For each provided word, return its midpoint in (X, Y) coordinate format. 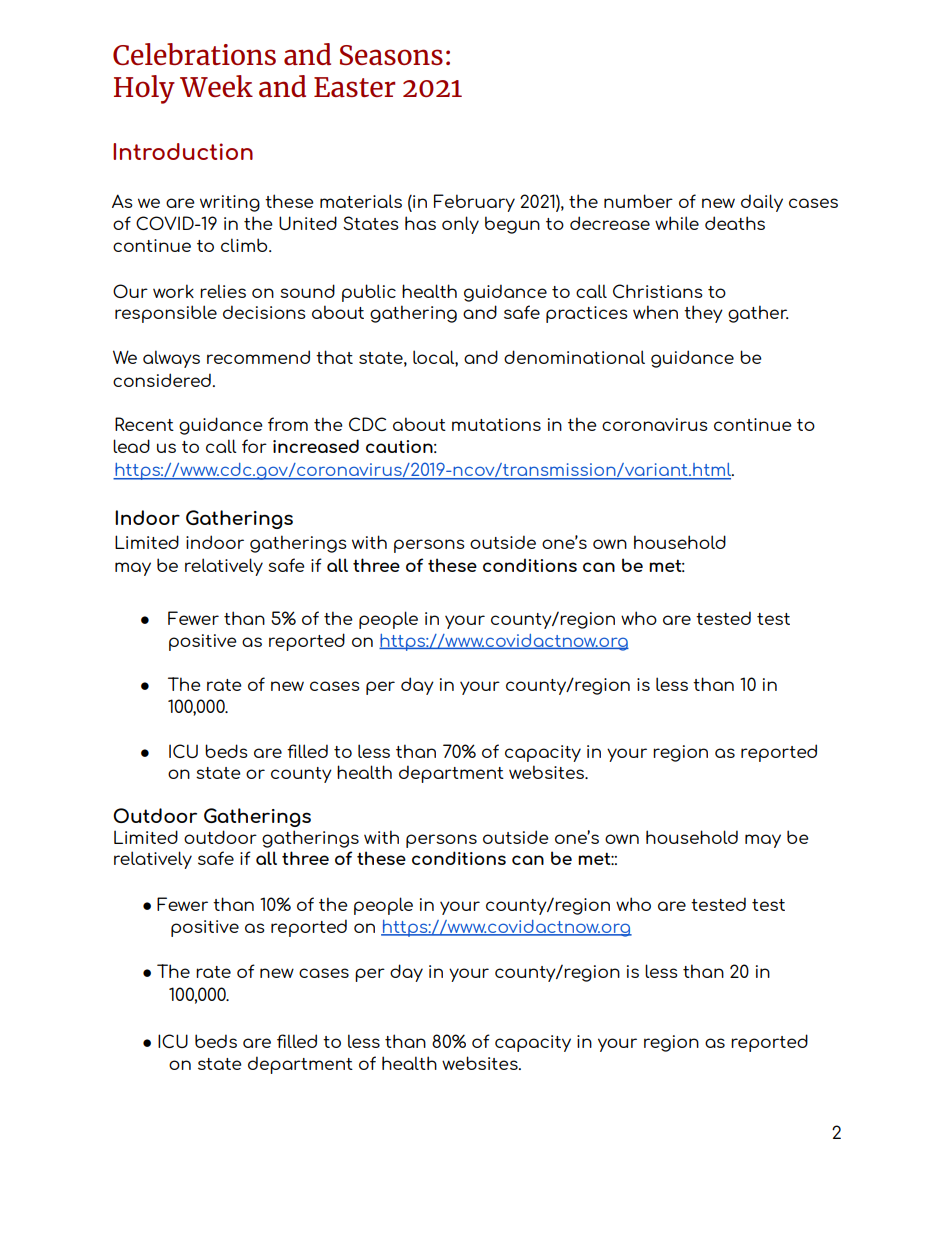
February (474, 203)
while (677, 223)
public (369, 293)
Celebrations (194, 54)
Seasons (391, 55)
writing (230, 203)
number (638, 201)
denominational (574, 357)
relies (223, 291)
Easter (354, 87)
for (254, 446)
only (460, 225)
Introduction (183, 151)
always (171, 359)
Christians (658, 291)
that (334, 357)
